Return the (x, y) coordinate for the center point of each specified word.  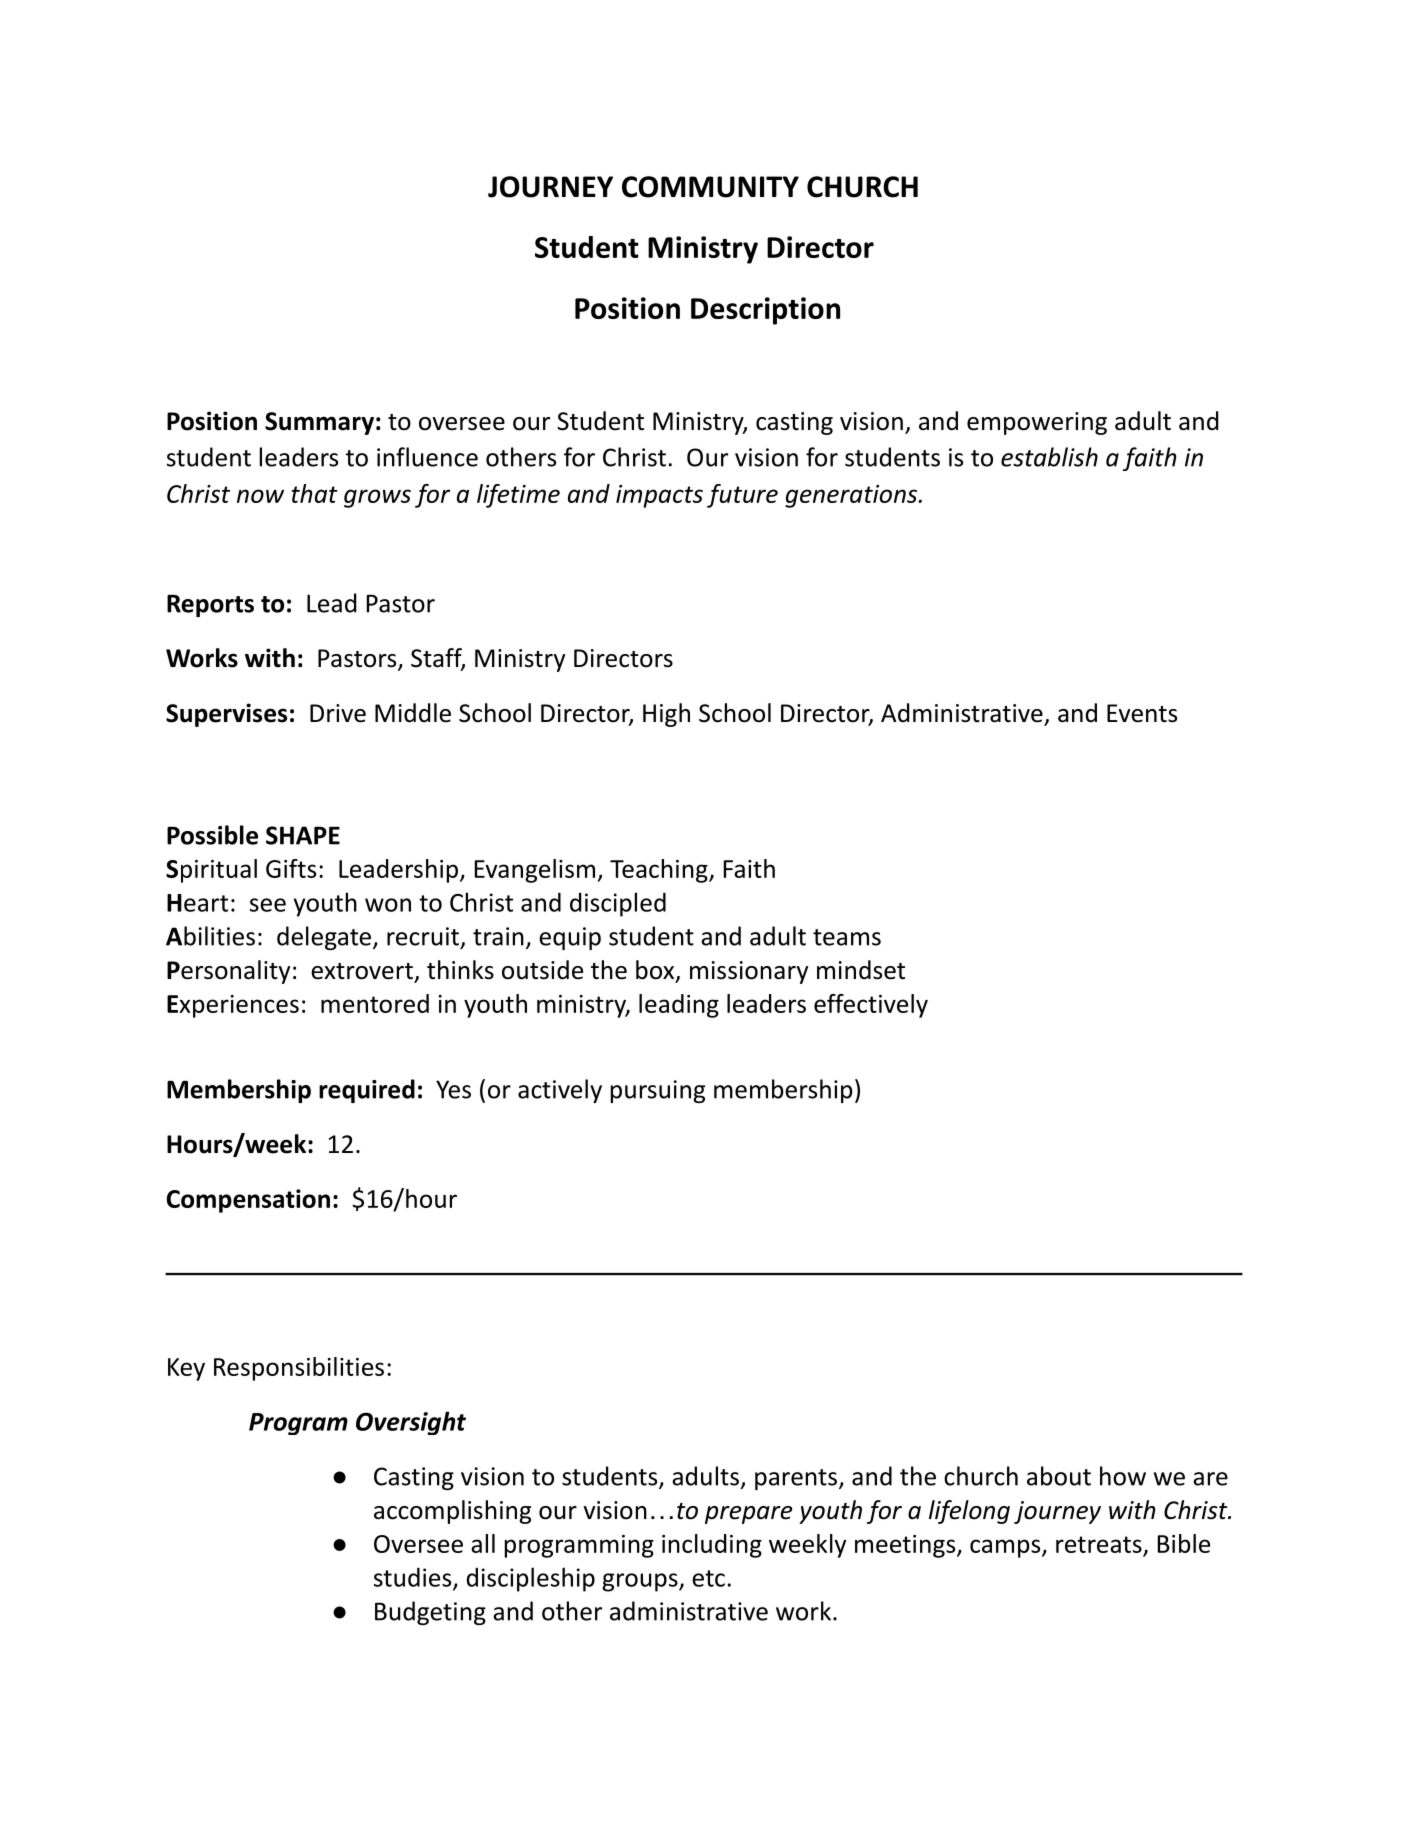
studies (414, 1578)
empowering (1037, 423)
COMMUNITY (710, 187)
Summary (319, 423)
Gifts (291, 868)
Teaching (660, 871)
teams (847, 937)
